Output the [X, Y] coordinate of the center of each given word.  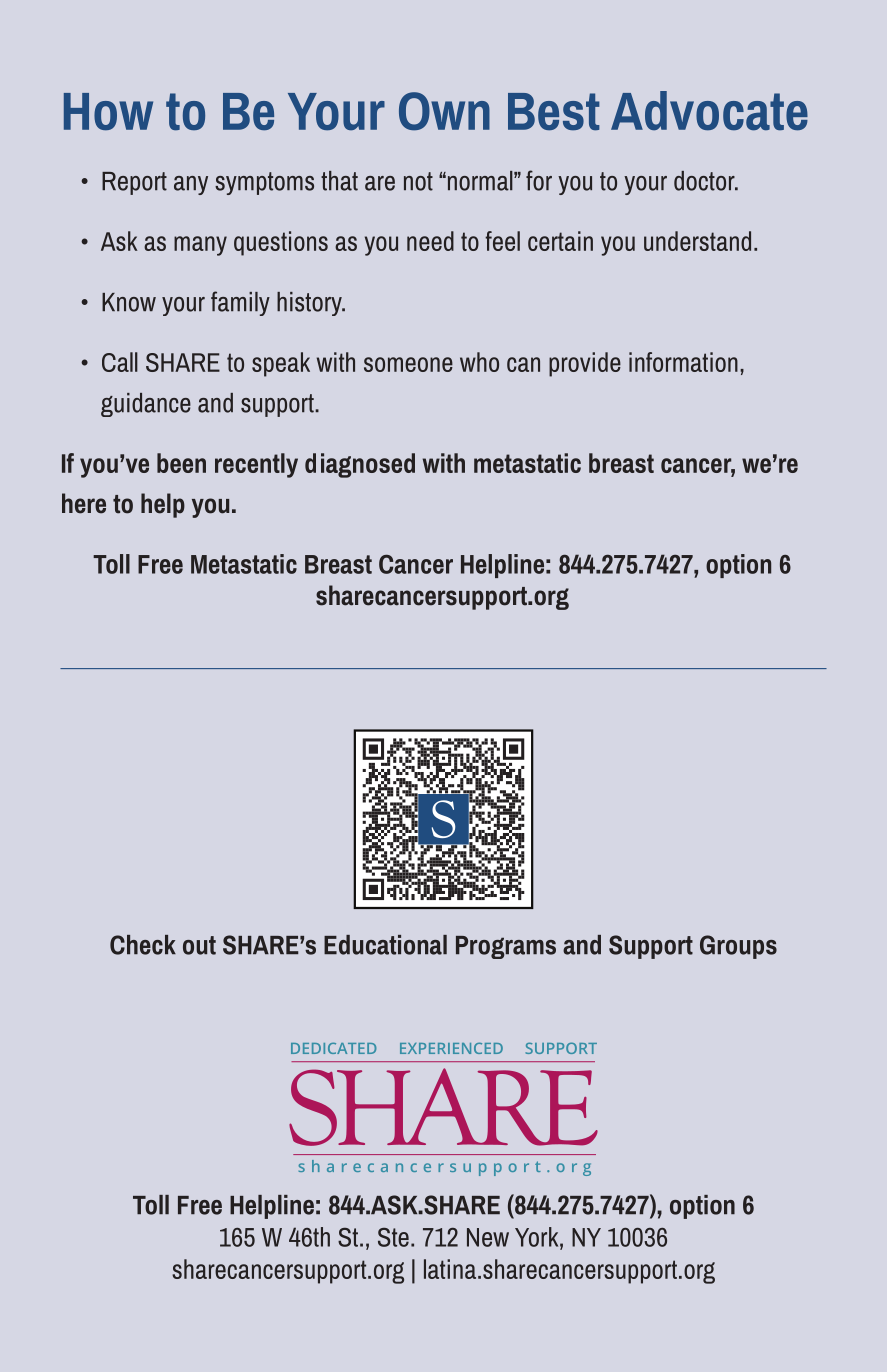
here [84, 503]
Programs [506, 947]
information [683, 362]
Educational [385, 945]
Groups [738, 947]
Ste [393, 1237]
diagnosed [360, 465]
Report [134, 183]
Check [143, 945]
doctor [705, 181]
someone [408, 364]
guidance [146, 405]
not [418, 181]
